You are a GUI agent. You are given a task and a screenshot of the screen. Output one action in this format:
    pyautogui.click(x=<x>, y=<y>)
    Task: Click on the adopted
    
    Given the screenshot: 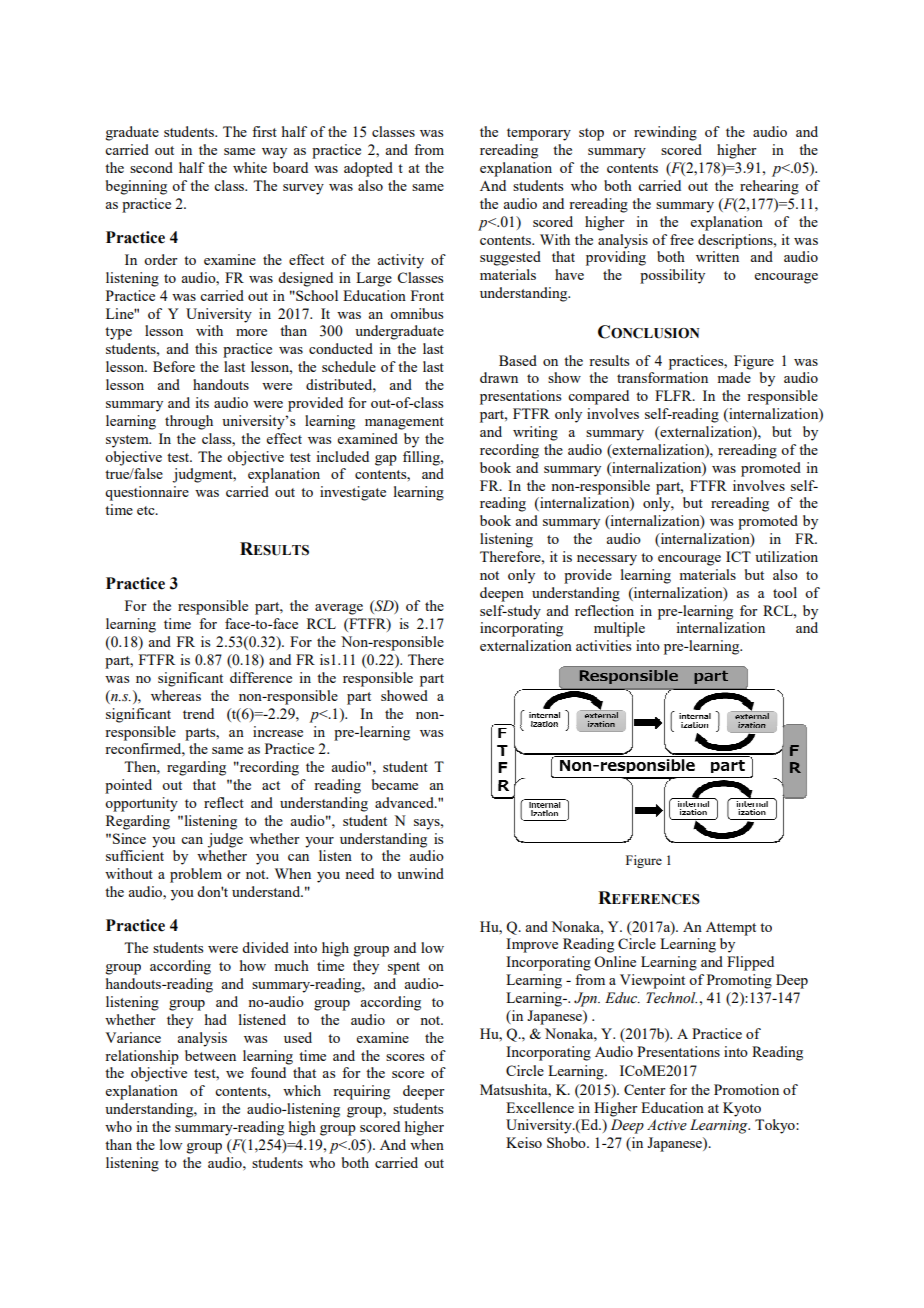 What is the action you would take?
    pyautogui.click(x=368, y=169)
